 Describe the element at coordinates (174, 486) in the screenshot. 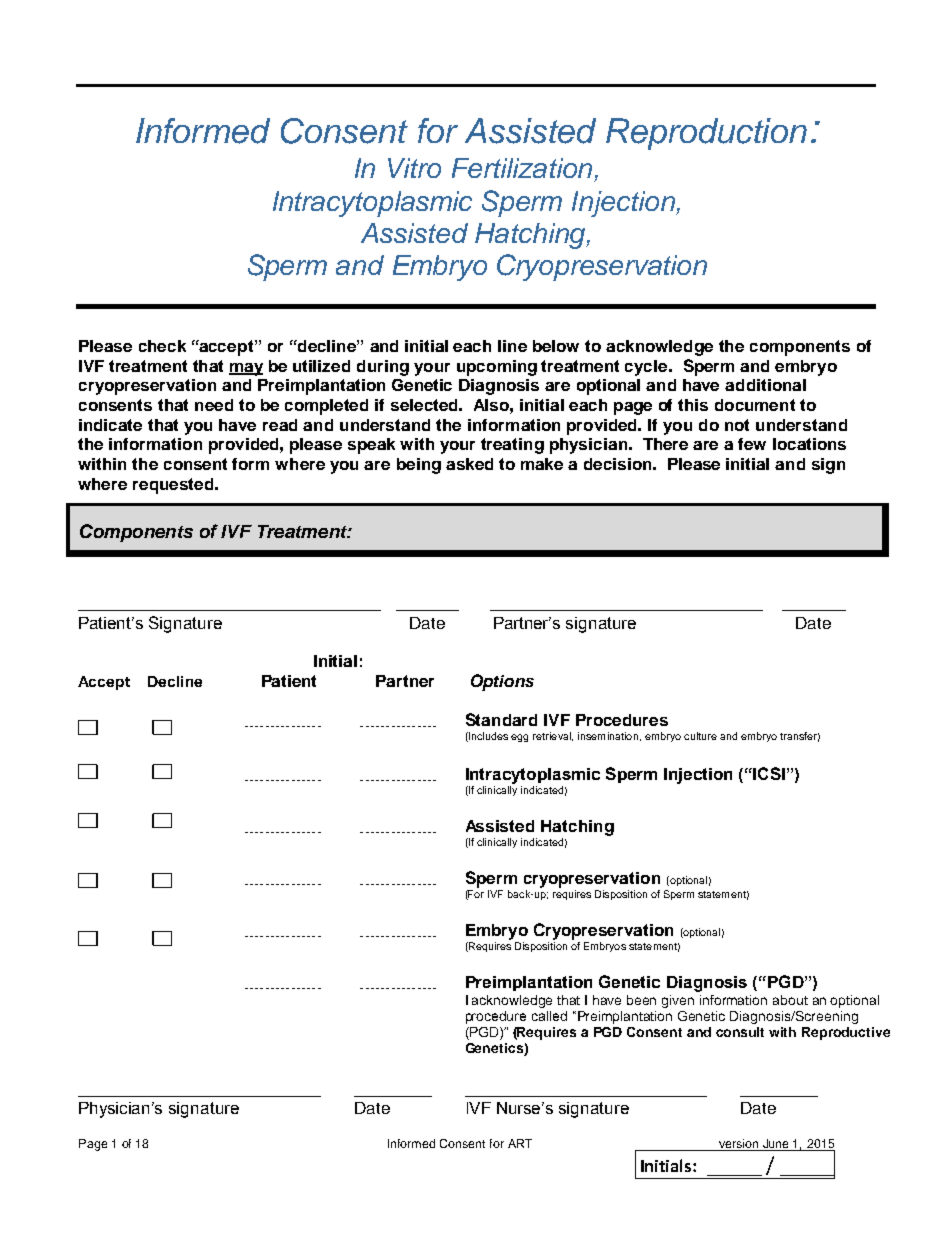

I see `requested` at that location.
